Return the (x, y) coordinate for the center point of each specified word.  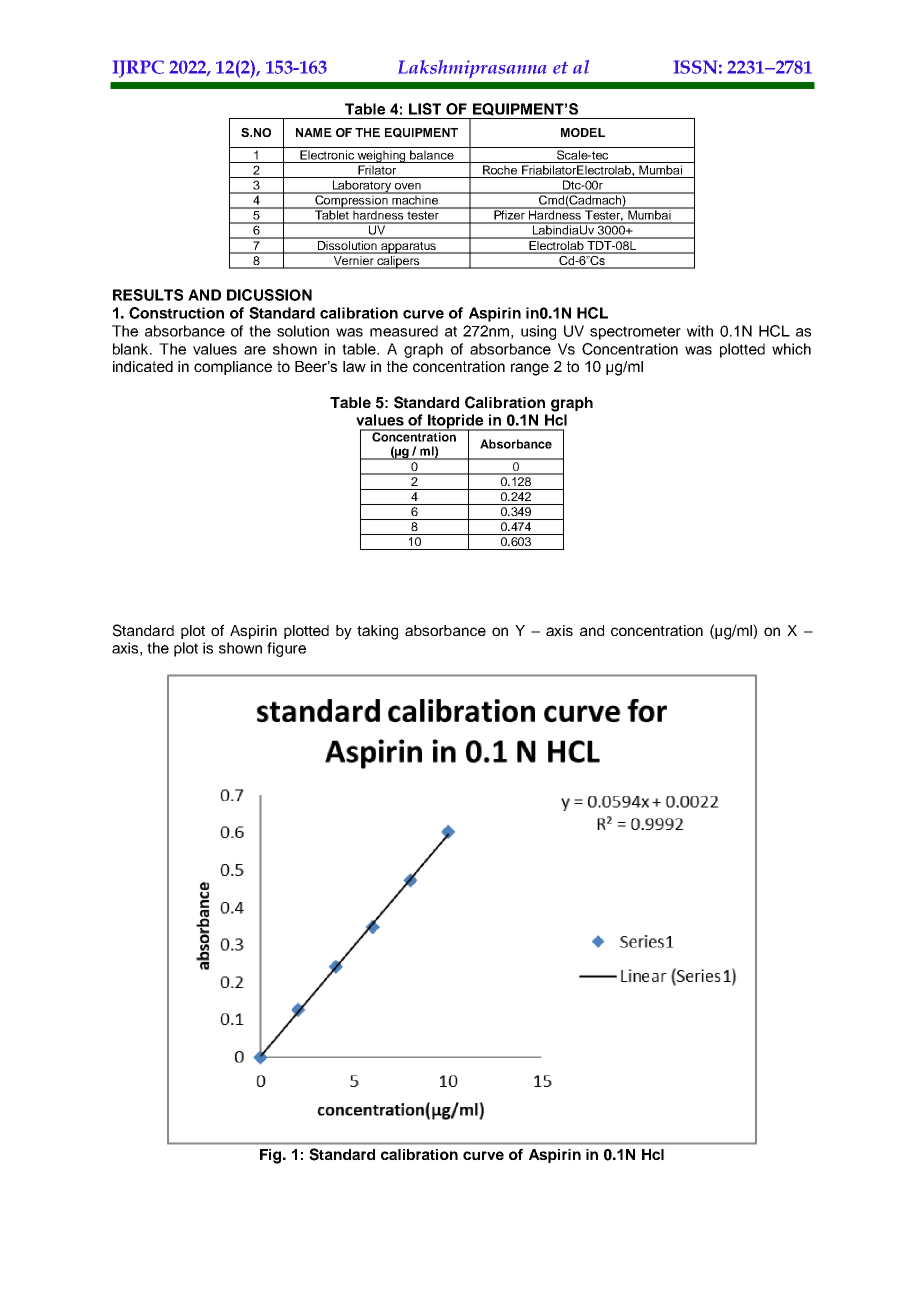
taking (377, 632)
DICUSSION (269, 295)
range (530, 369)
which (791, 349)
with (700, 331)
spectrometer (635, 333)
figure (286, 649)
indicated (143, 366)
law (354, 366)
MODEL (583, 132)
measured (404, 331)
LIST (425, 109)
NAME (314, 132)
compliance (233, 368)
